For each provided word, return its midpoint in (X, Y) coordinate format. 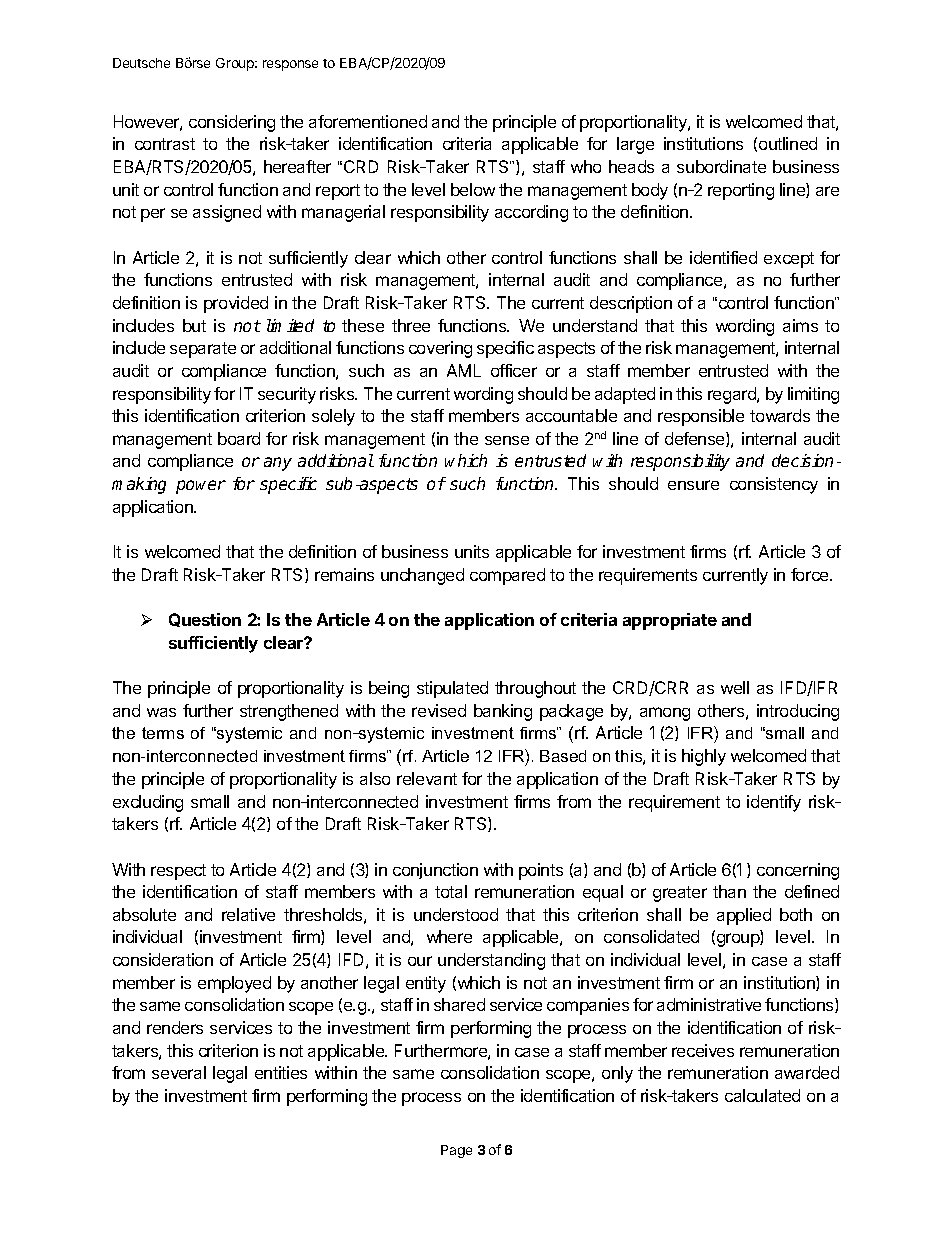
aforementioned (368, 121)
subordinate (721, 166)
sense (507, 440)
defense (696, 439)
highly (704, 757)
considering (232, 123)
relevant (427, 778)
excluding (148, 803)
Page (456, 1151)
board (239, 438)
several (179, 1072)
